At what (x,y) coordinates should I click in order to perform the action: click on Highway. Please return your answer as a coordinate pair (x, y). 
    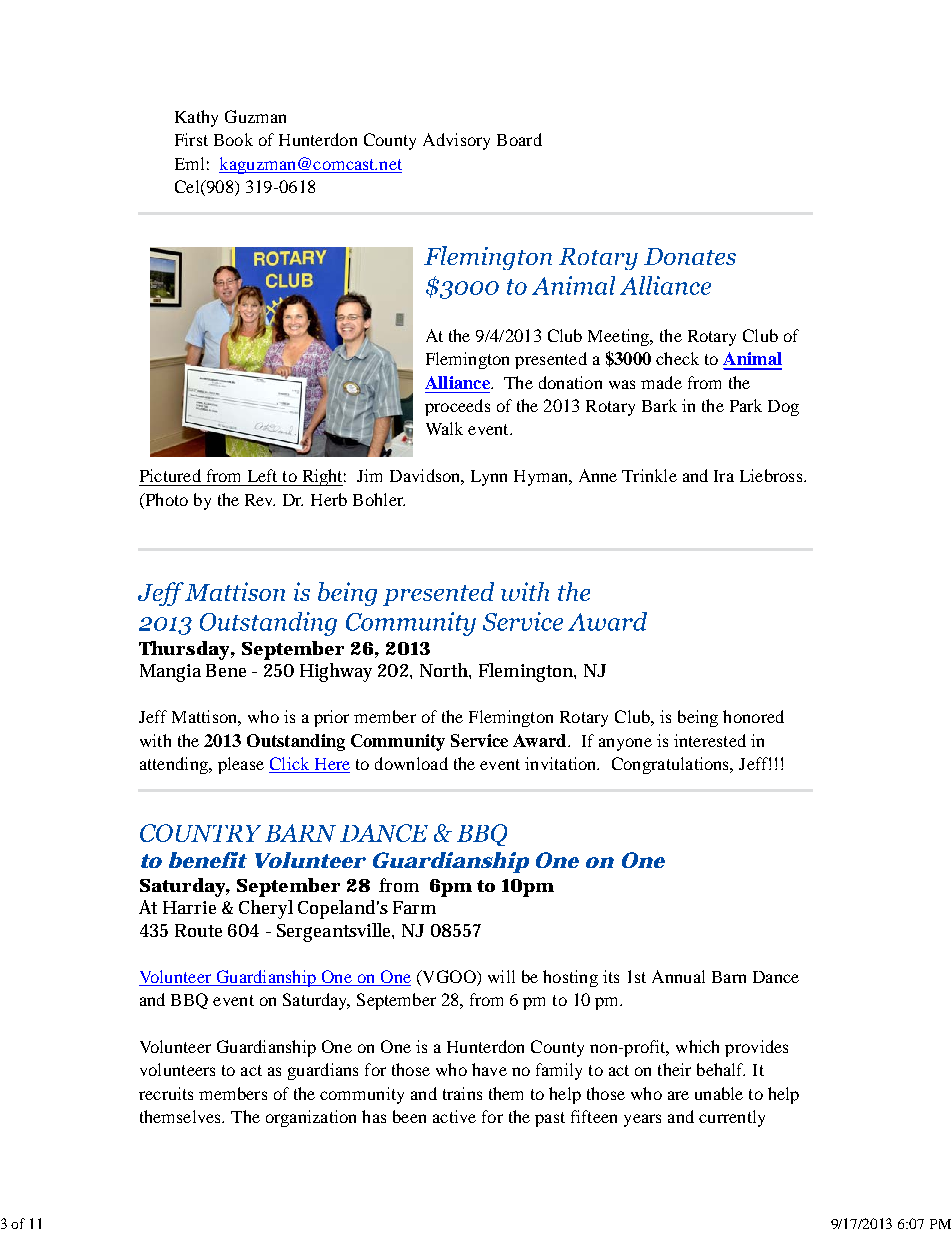
    Looking at the image, I should click on (336, 672).
